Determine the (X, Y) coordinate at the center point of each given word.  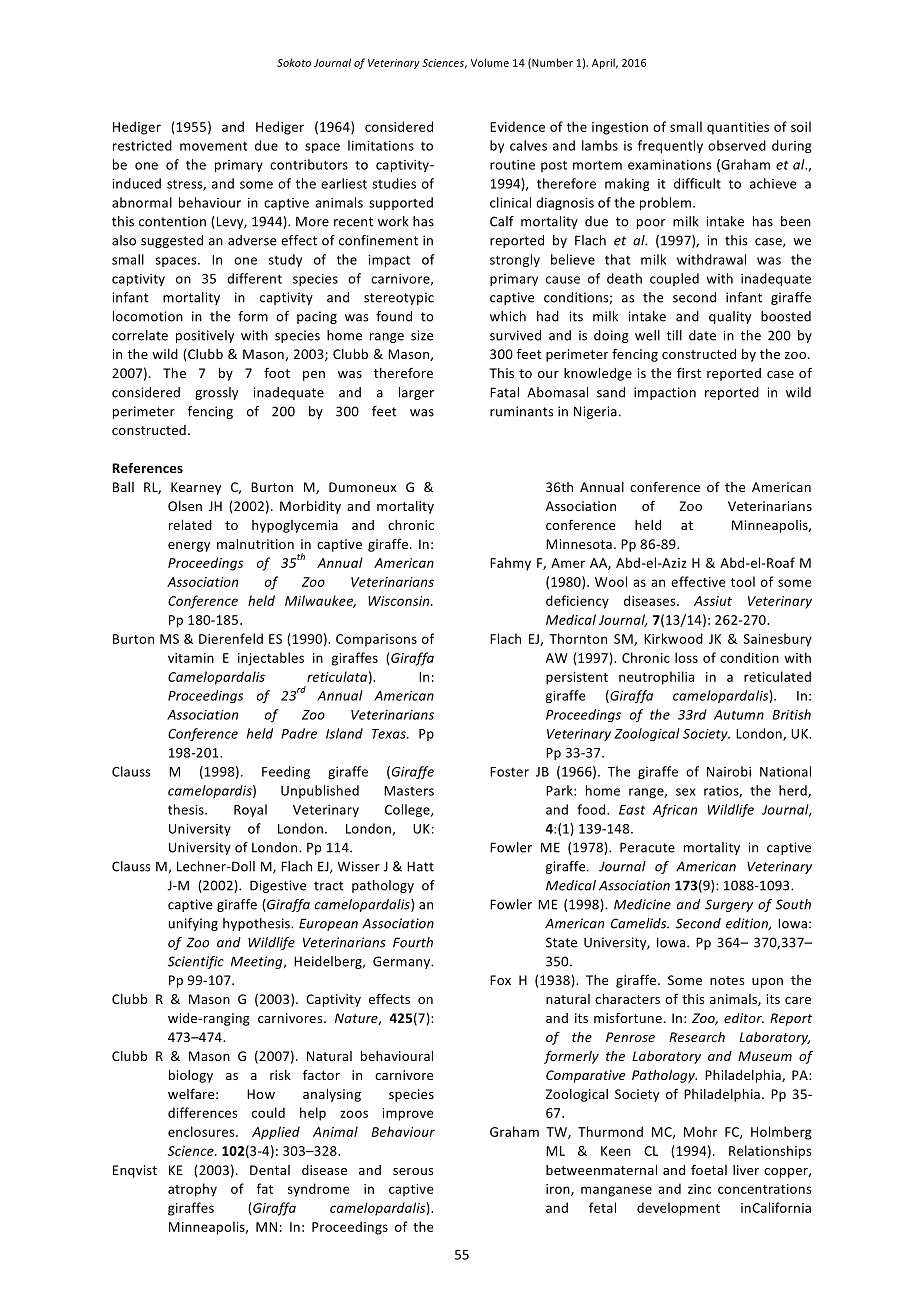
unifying (193, 924)
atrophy (192, 1190)
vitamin (191, 658)
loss (686, 657)
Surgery (729, 905)
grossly (216, 393)
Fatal (504, 392)
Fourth (413, 942)
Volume (490, 62)
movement (213, 146)
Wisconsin (400, 601)
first (689, 372)
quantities (738, 128)
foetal (709, 1169)
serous (413, 1171)
